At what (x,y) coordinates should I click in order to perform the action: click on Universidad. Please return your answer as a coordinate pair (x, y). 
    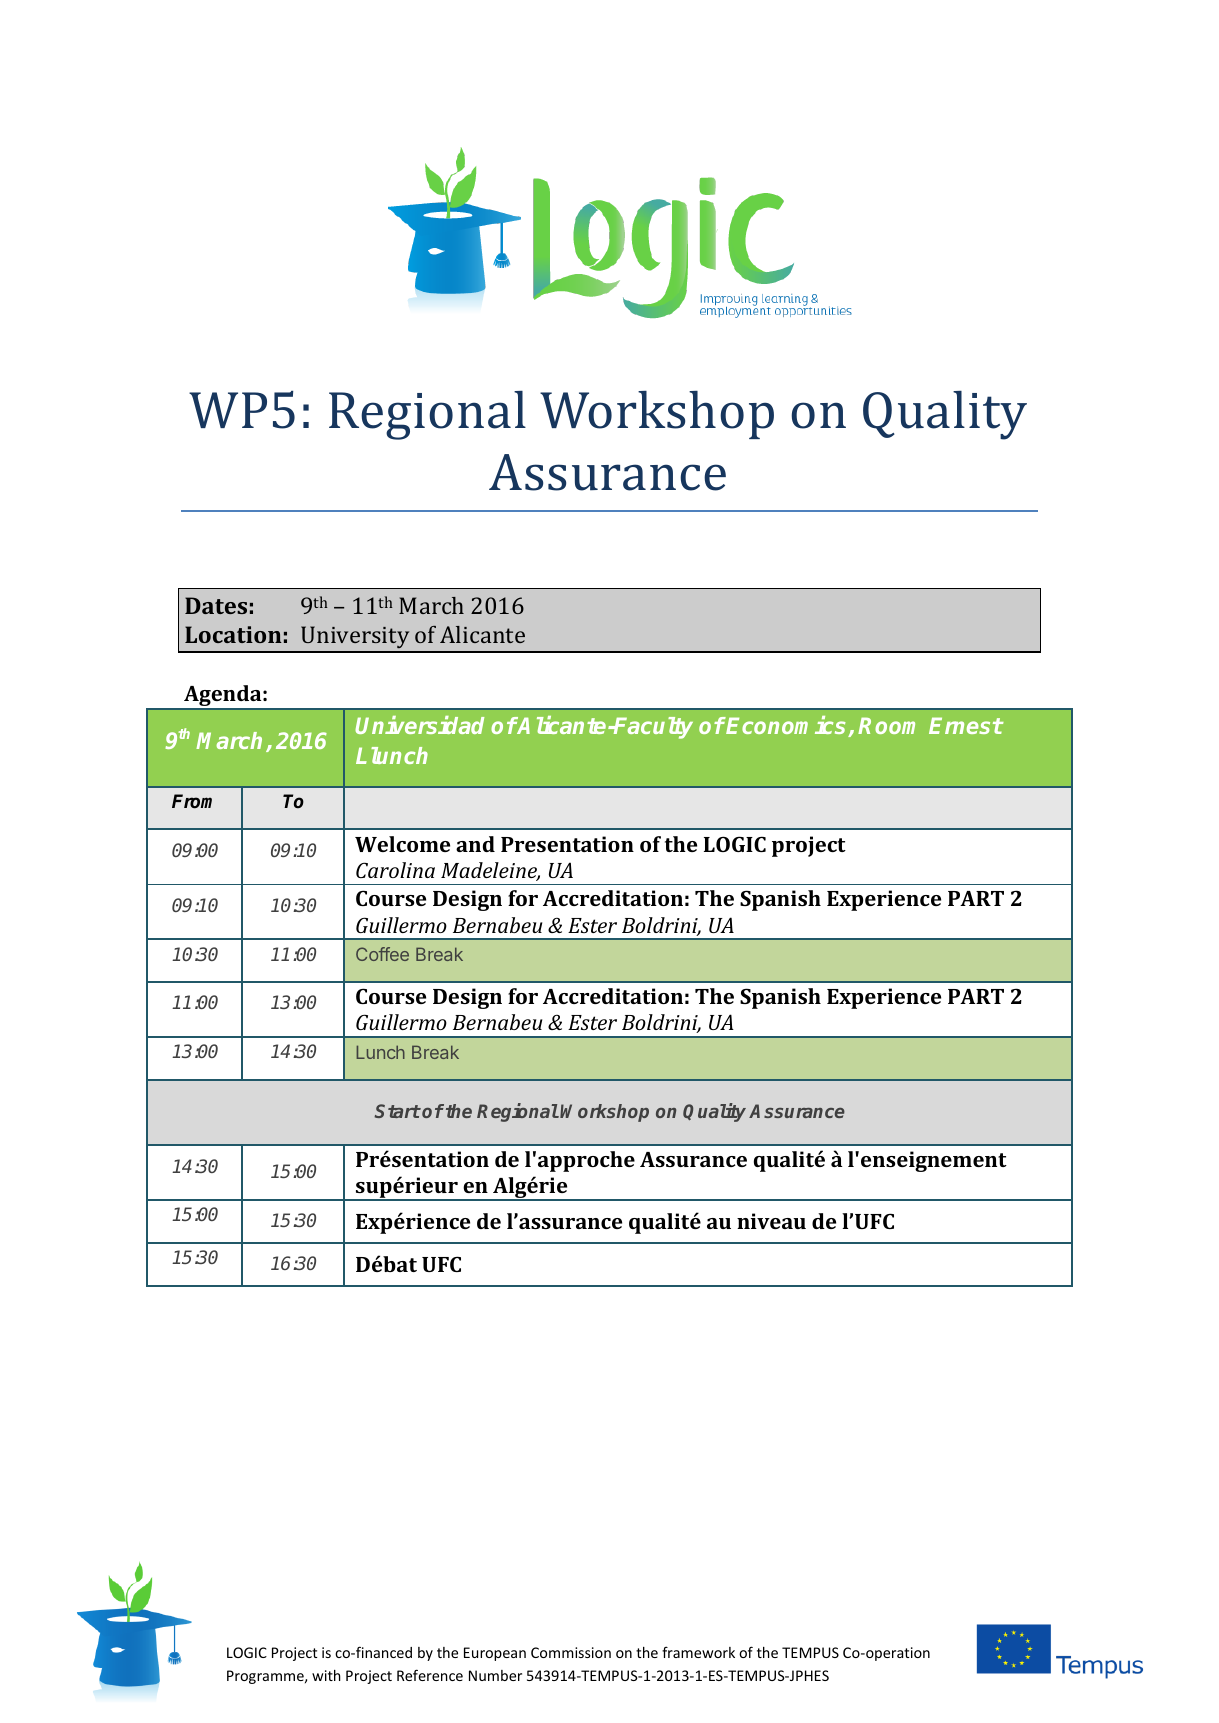
    Looking at the image, I should click on (419, 725).
